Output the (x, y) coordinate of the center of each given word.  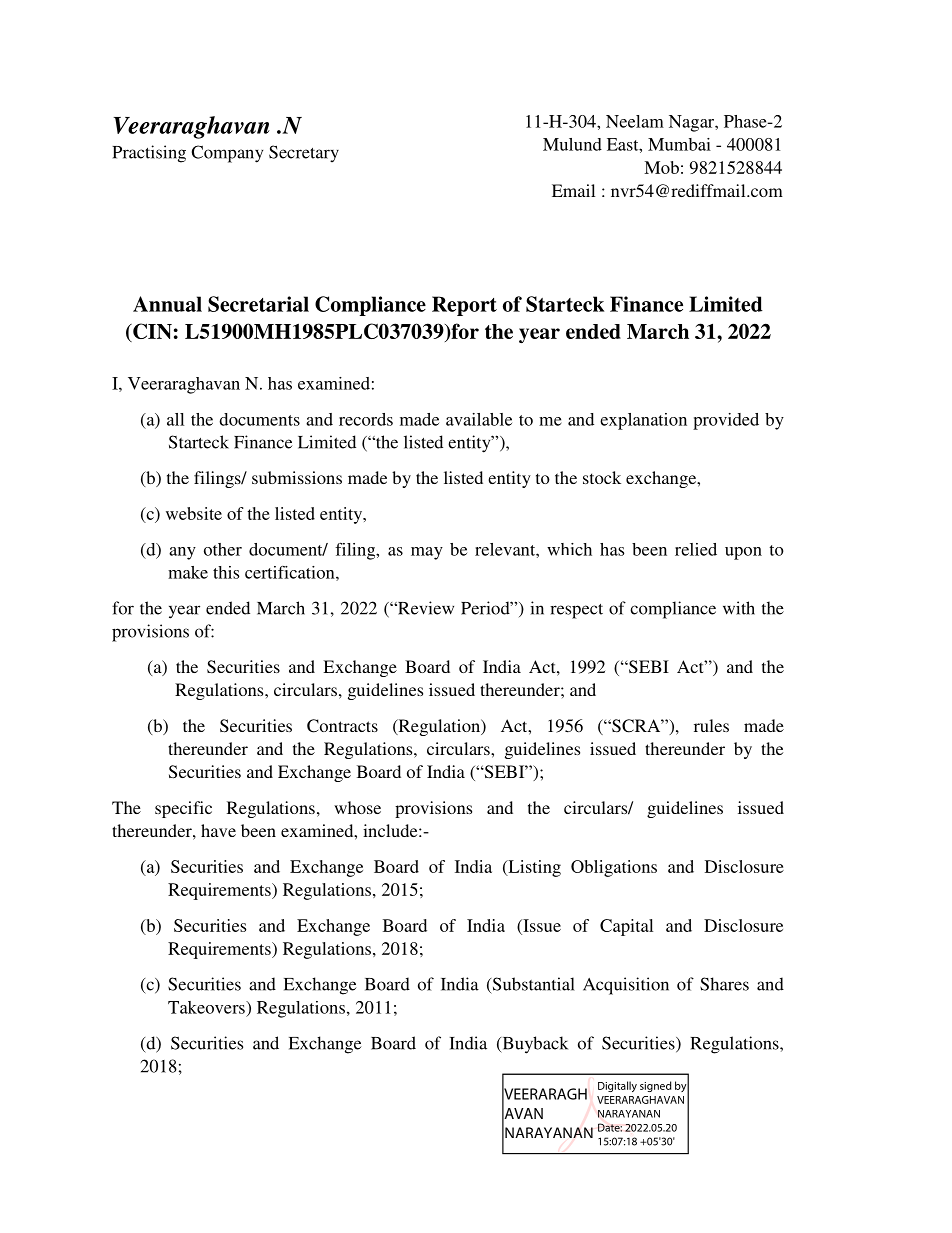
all (175, 419)
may (427, 553)
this (226, 572)
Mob (661, 167)
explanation (643, 421)
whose (357, 807)
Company (227, 154)
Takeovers (207, 1007)
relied (696, 549)
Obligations (614, 868)
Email (573, 190)
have (218, 830)
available (479, 419)
